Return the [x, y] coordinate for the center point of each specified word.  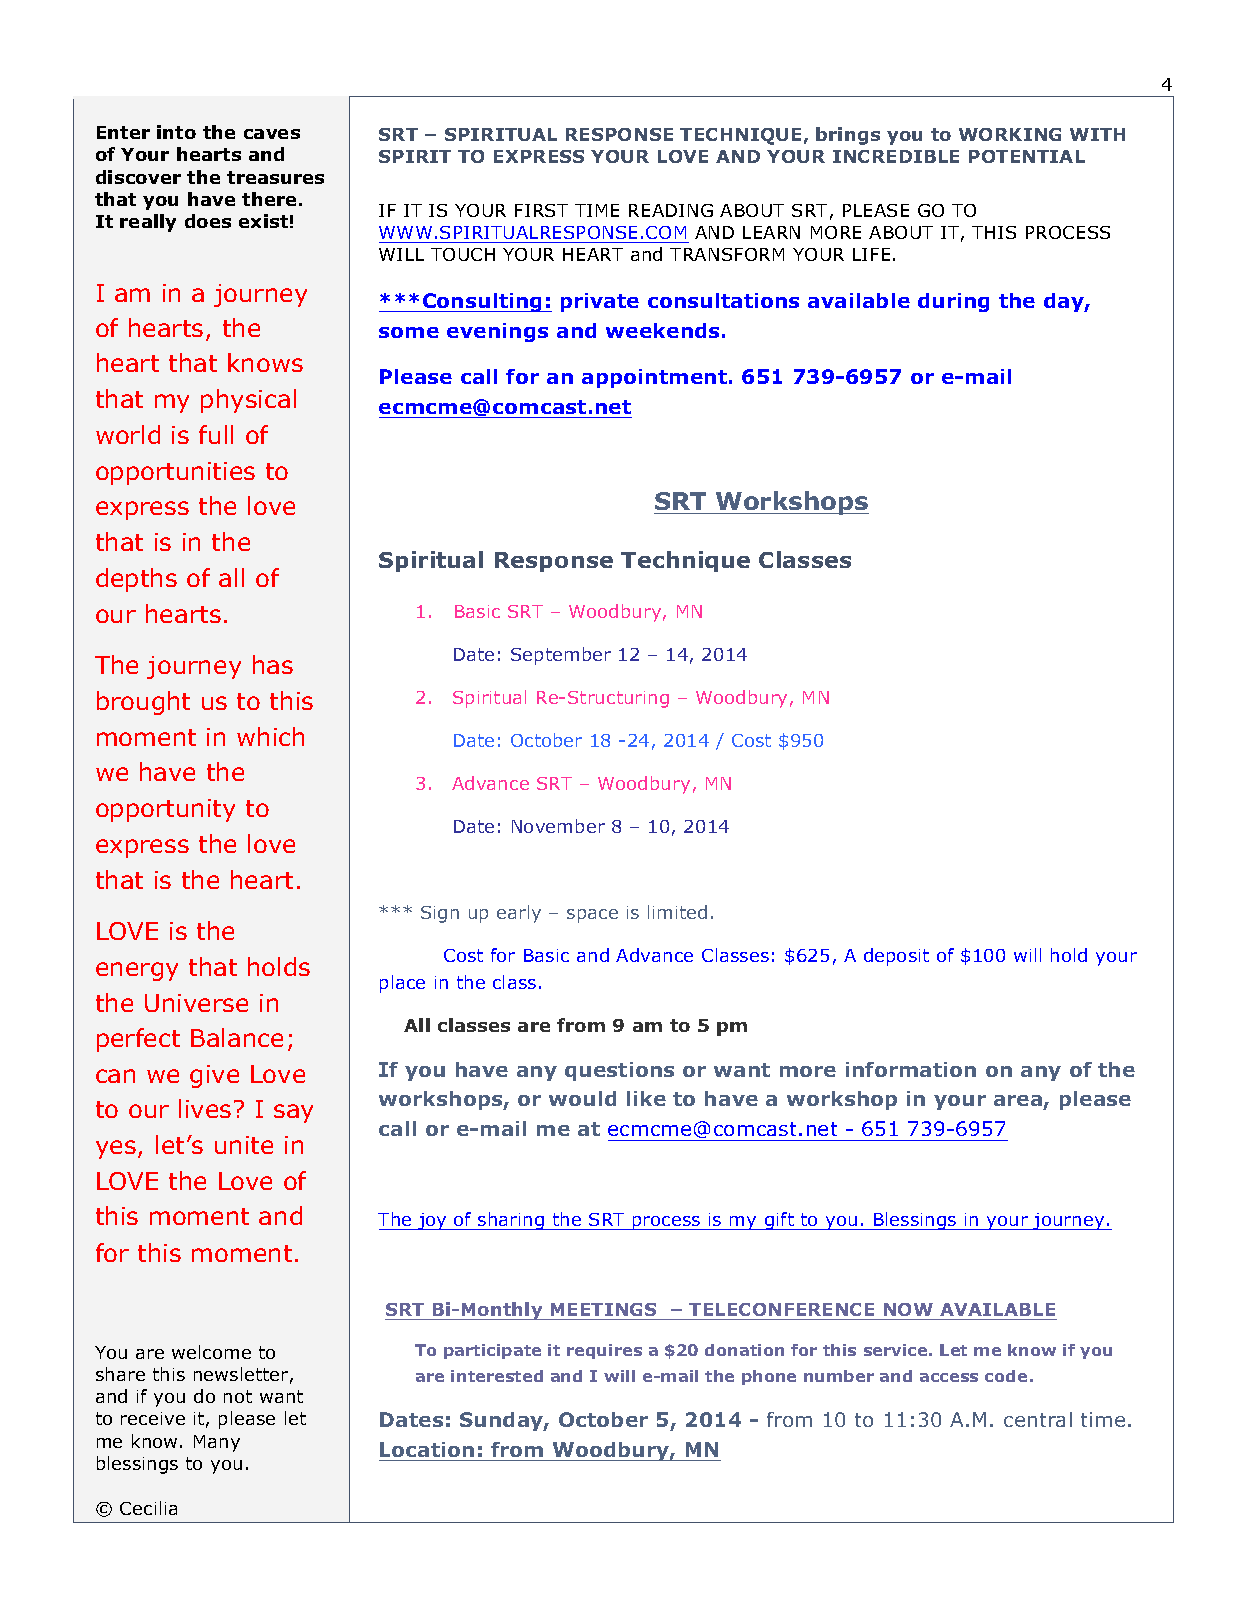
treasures [275, 177]
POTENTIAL [1027, 156]
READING [671, 210]
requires [604, 1351]
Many [217, 1443]
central [1038, 1419]
